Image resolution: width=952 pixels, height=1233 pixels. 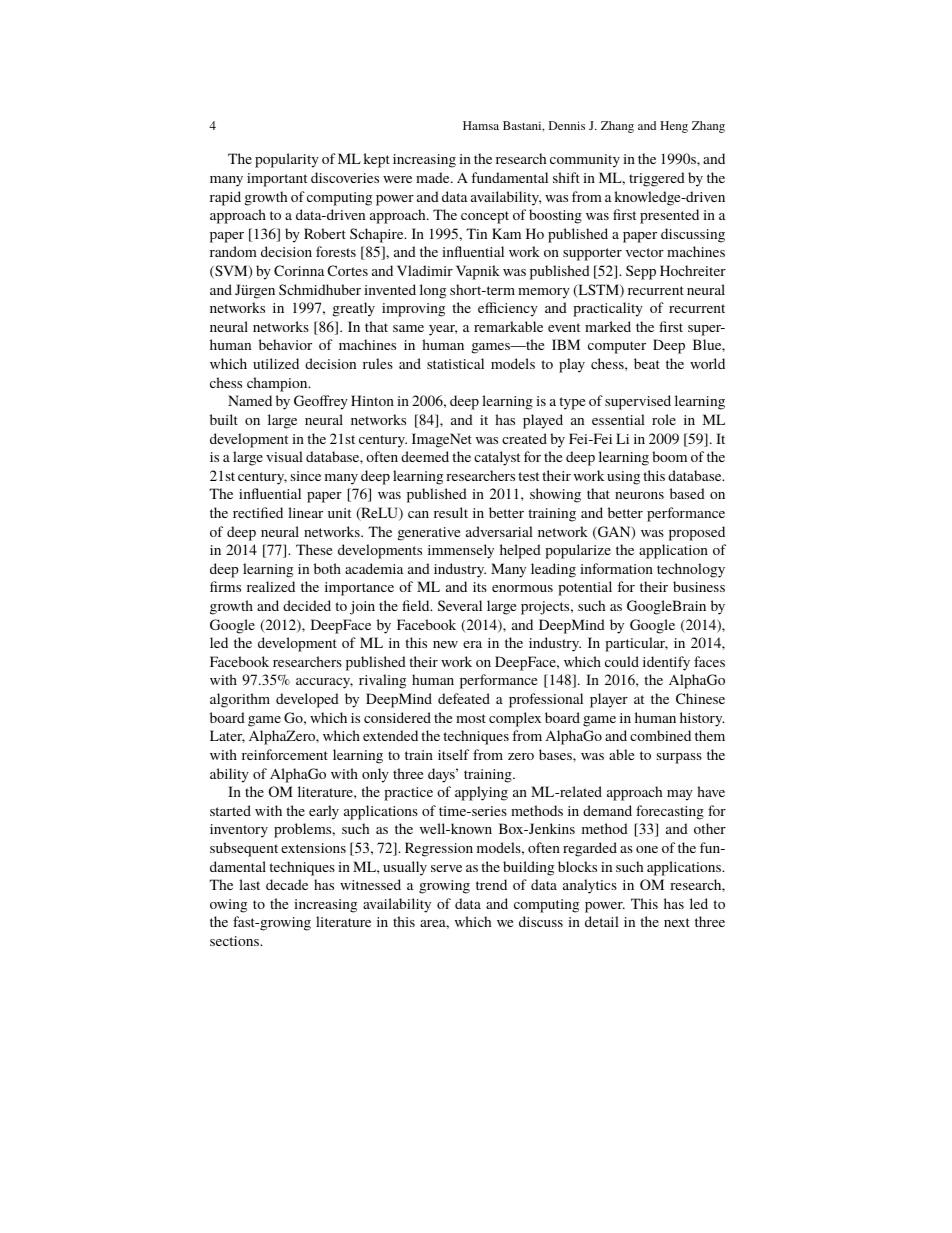 What do you see at coordinates (674, 127) in the screenshot?
I see `Heng` at bounding box center [674, 127].
